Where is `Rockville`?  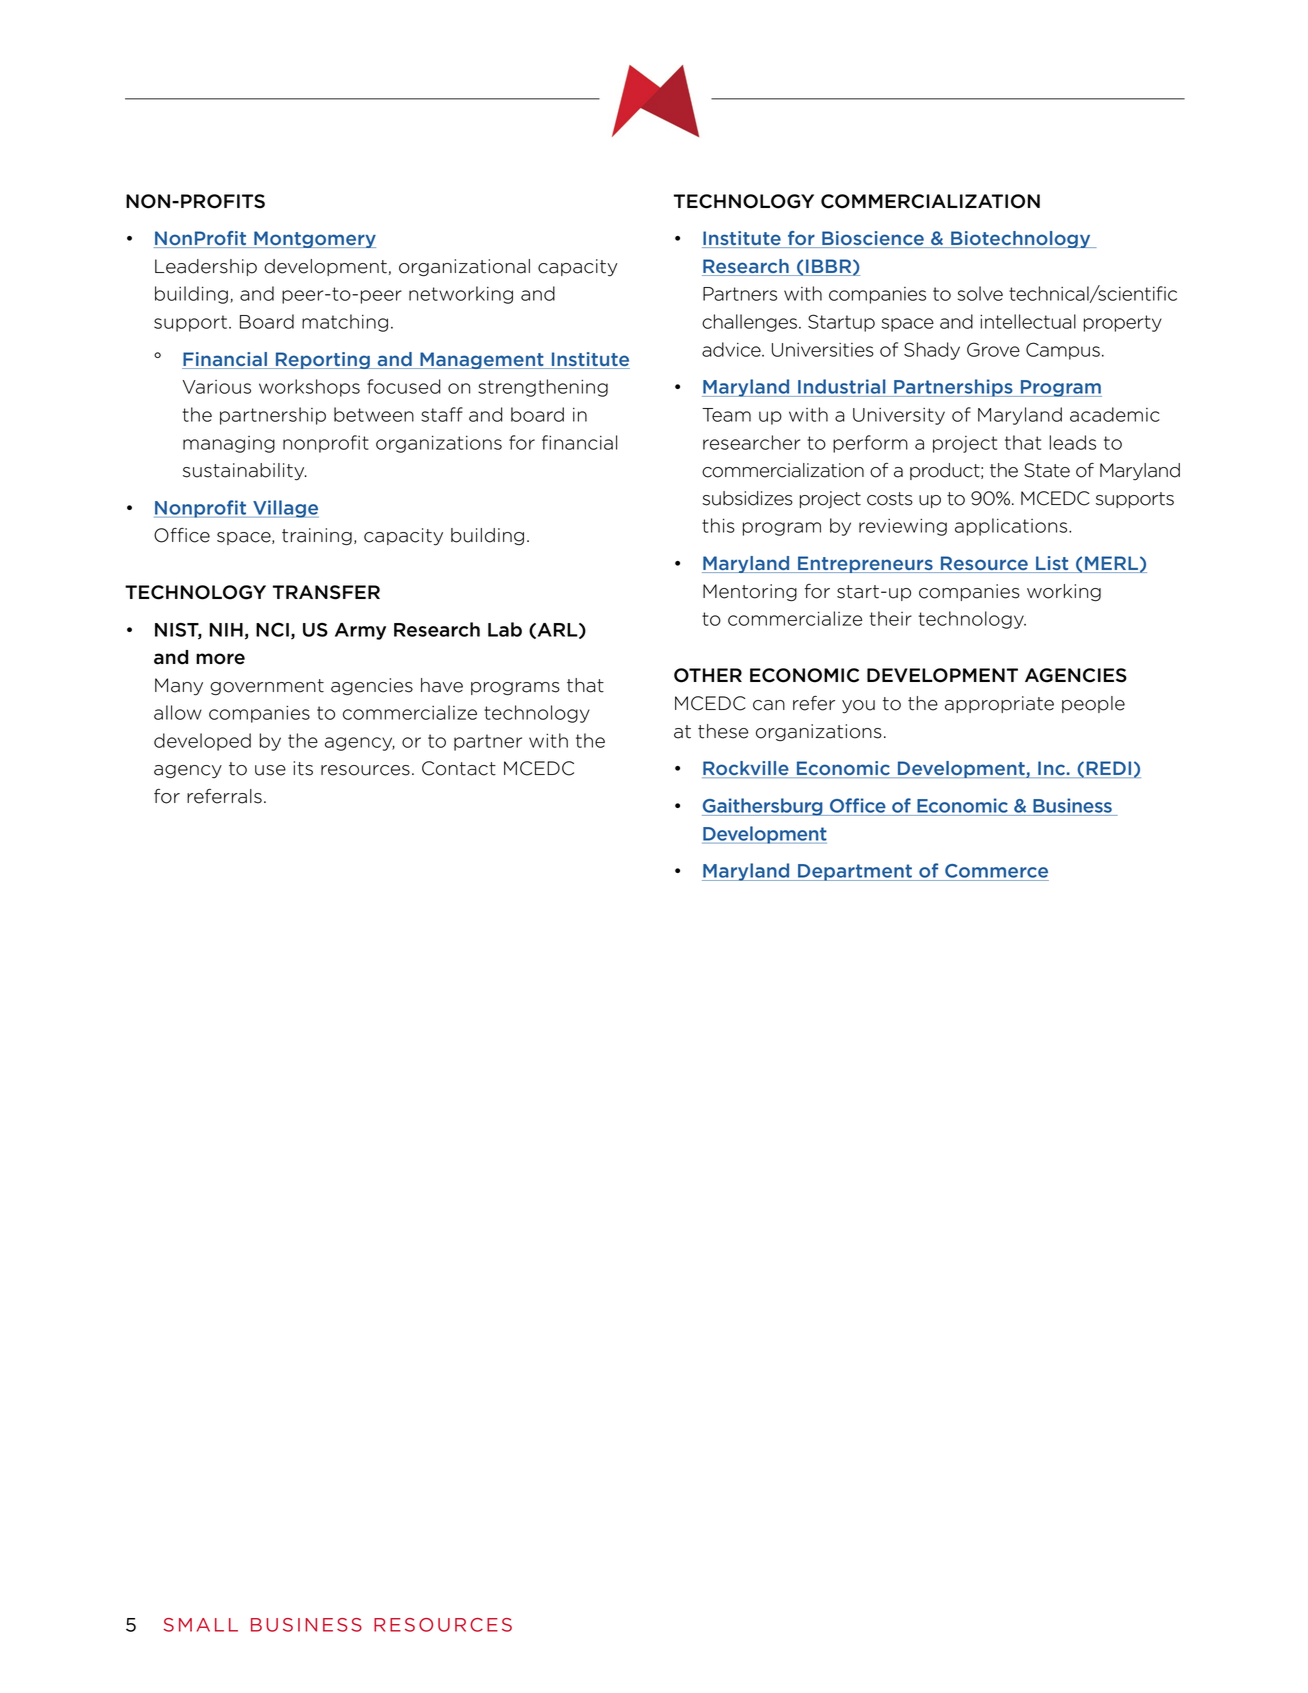
Rockville is located at coordinates (746, 769).
